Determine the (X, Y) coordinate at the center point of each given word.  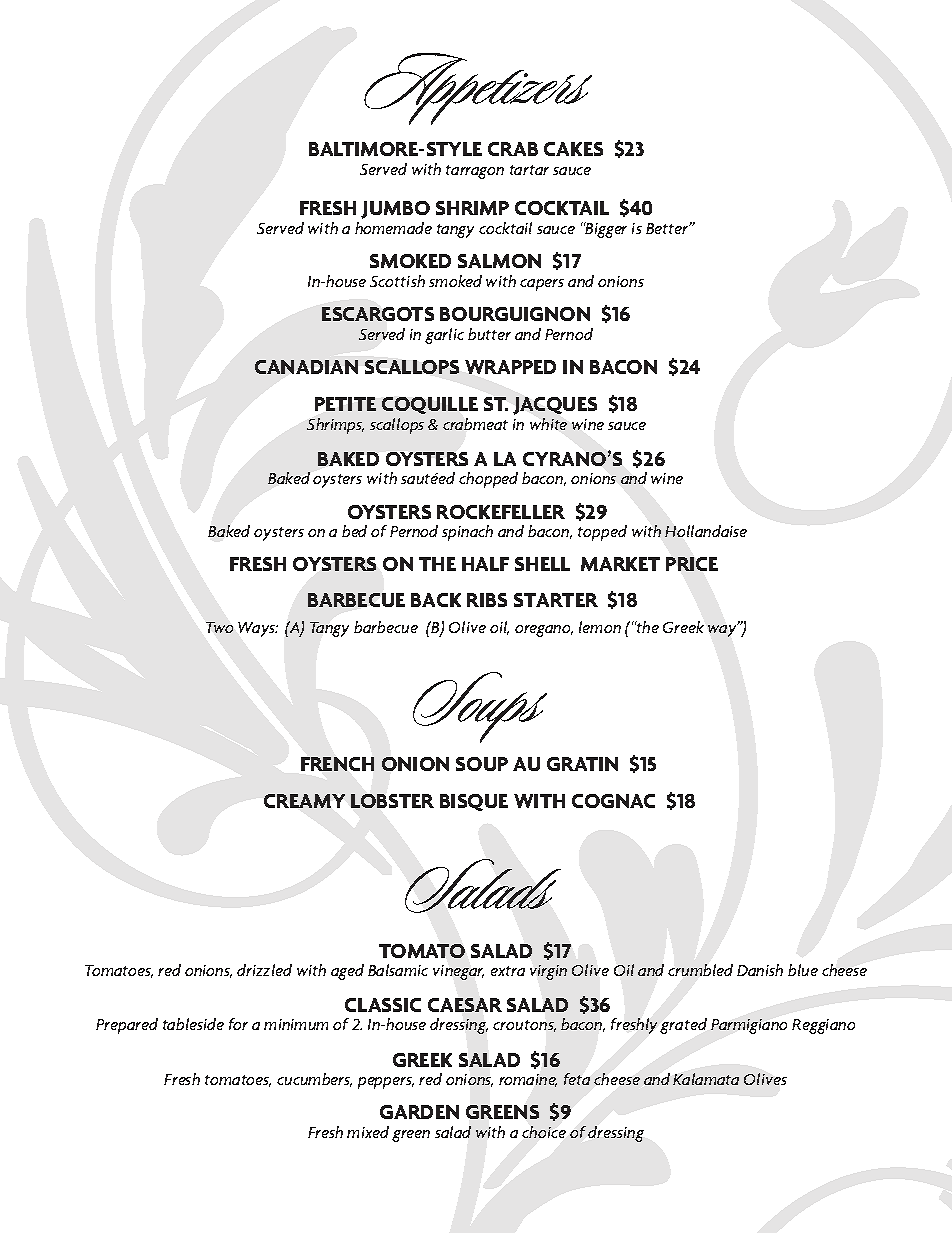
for (238, 1024)
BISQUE (474, 802)
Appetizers (478, 89)
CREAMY (304, 801)
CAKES (573, 149)
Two (219, 627)
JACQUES (555, 406)
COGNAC (613, 801)
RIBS (487, 600)
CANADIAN (306, 367)
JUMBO (395, 210)
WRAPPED (510, 367)
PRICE (692, 564)
